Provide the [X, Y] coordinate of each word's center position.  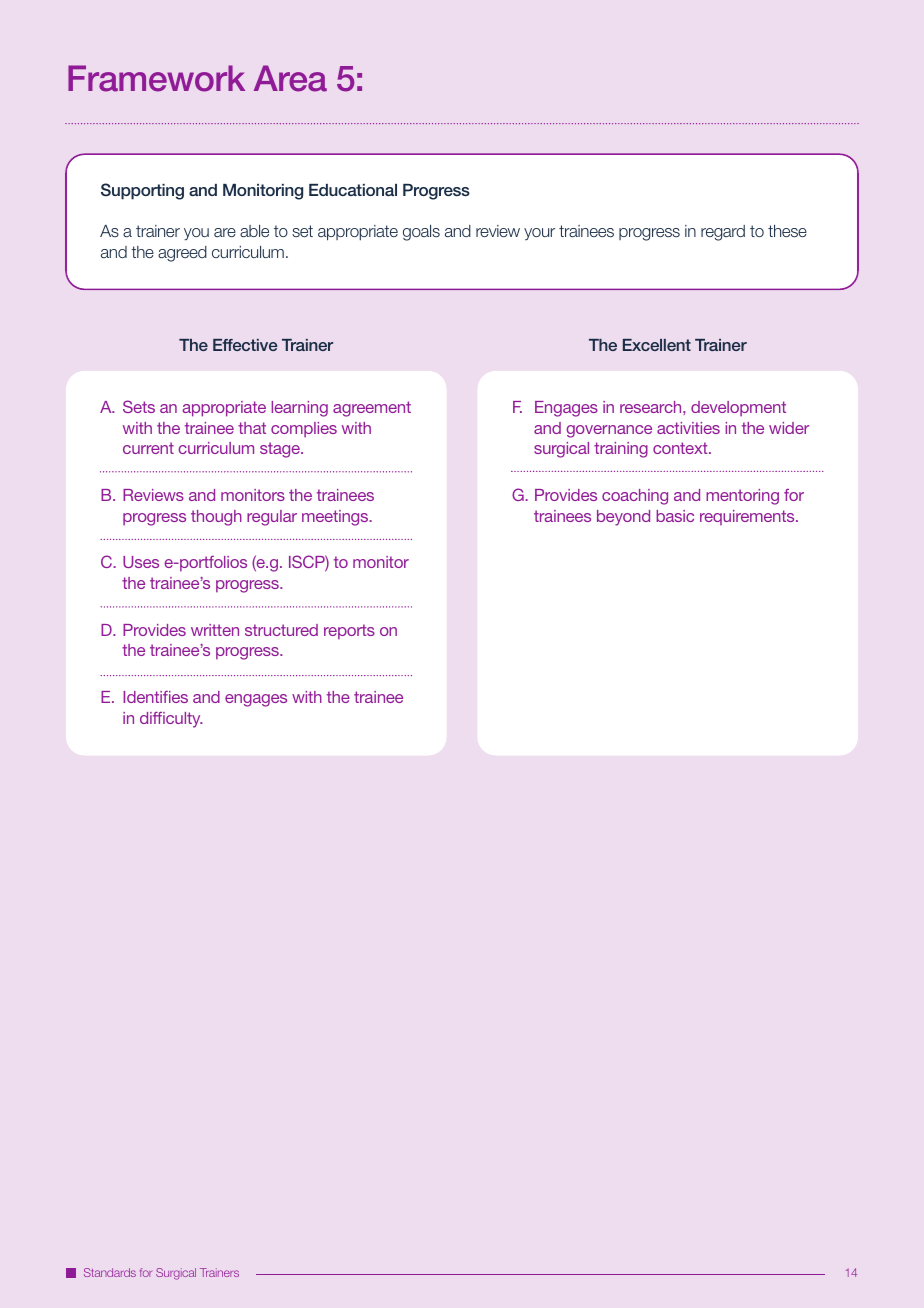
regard [723, 233]
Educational [353, 190]
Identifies [155, 697]
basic [675, 516]
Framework [156, 78]
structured [281, 630]
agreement [372, 409]
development [738, 408]
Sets [139, 406]
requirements [748, 517]
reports [349, 632]
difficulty [171, 720]
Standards [110, 1272]
